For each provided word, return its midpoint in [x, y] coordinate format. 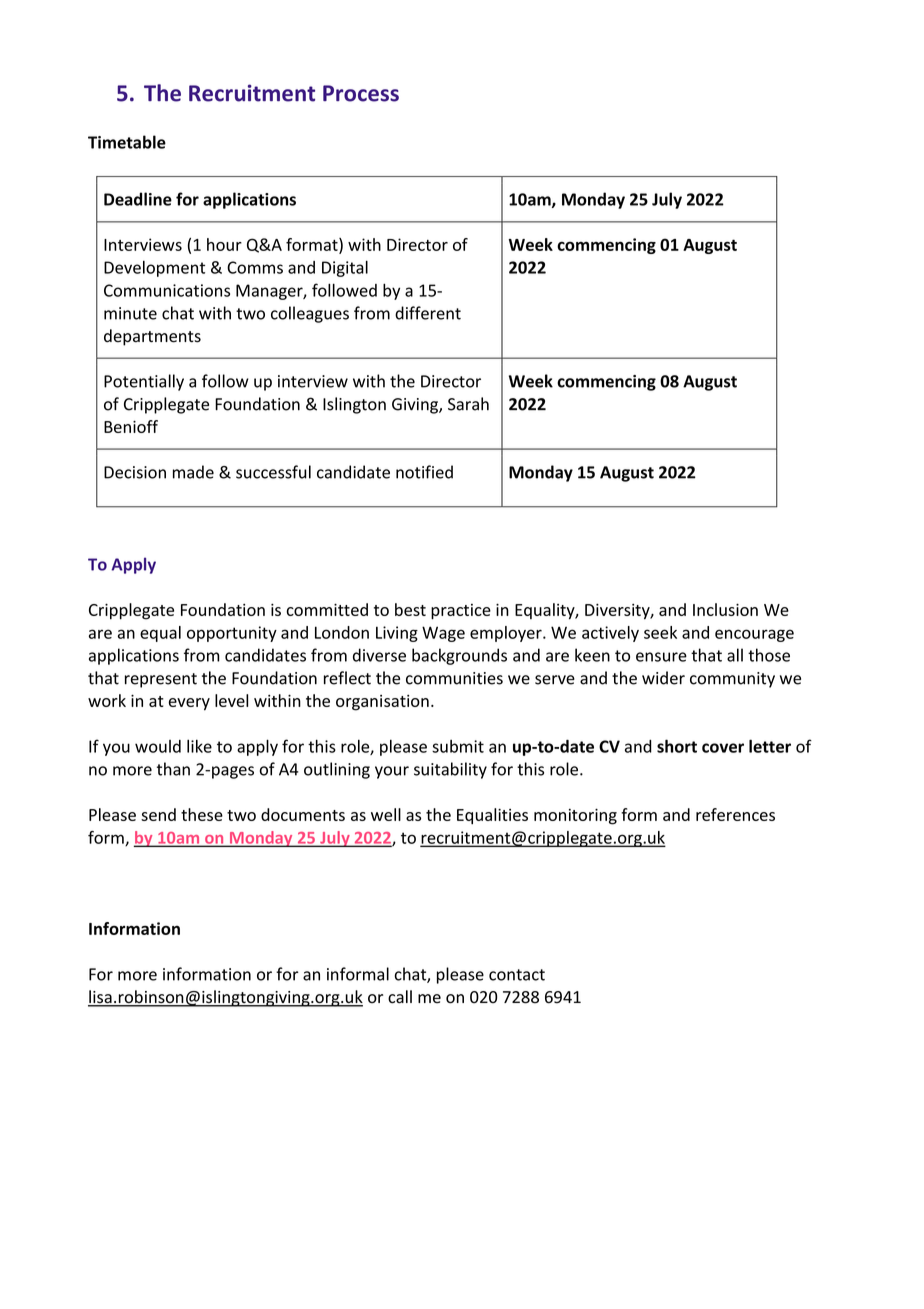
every [189, 704]
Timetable [127, 142]
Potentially [144, 382]
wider [663, 678]
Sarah [468, 404]
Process [361, 93]
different [428, 313]
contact [517, 975]
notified [424, 472]
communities [454, 678]
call [400, 997]
